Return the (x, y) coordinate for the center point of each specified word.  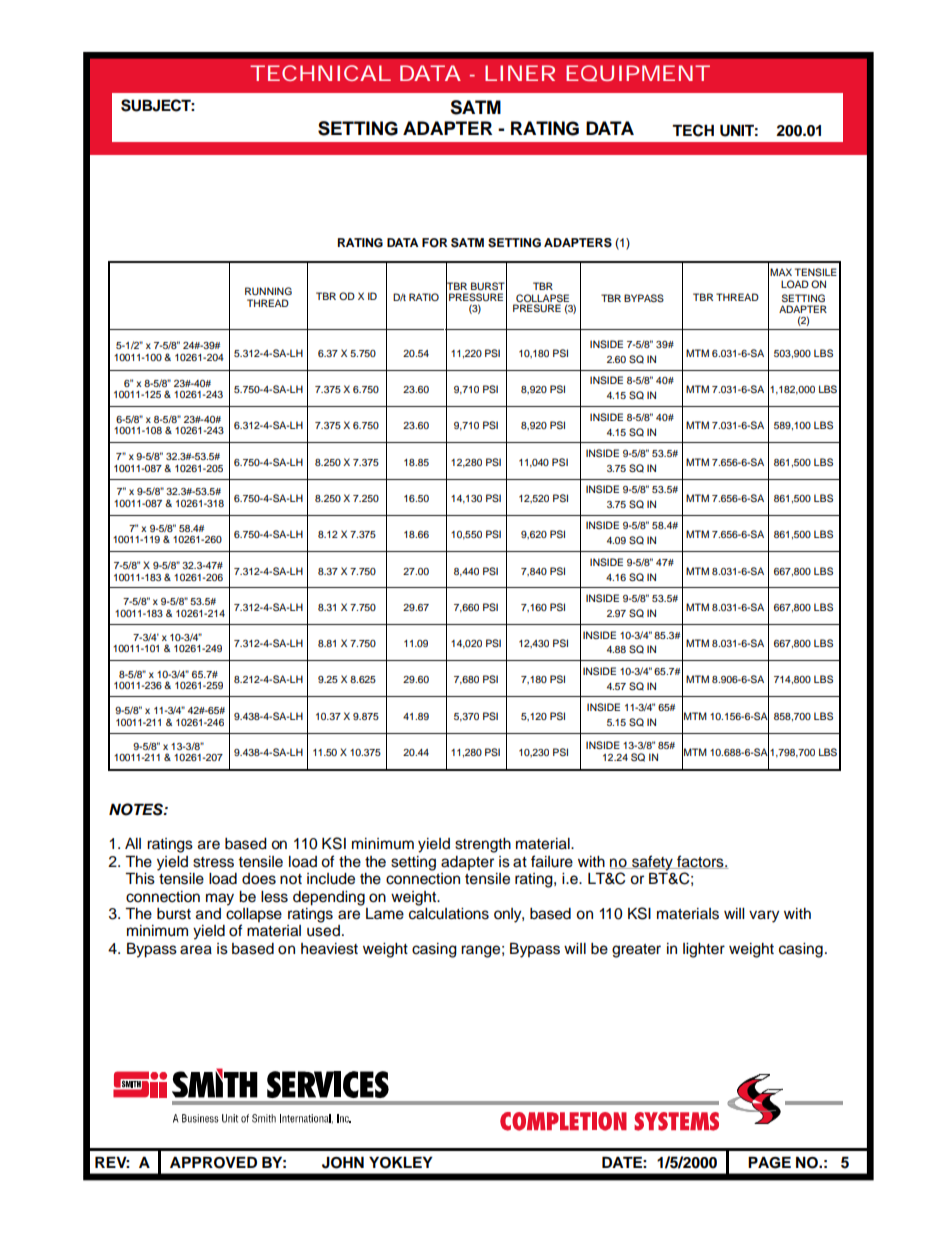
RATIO (424, 297)
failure (552, 861)
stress (213, 862)
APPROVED (213, 1162)
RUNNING (268, 291)
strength (483, 845)
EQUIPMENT (636, 73)
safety (652, 864)
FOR (434, 243)
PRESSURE (476, 297)
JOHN (343, 1162)
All (133, 843)
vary (764, 916)
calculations (449, 912)
